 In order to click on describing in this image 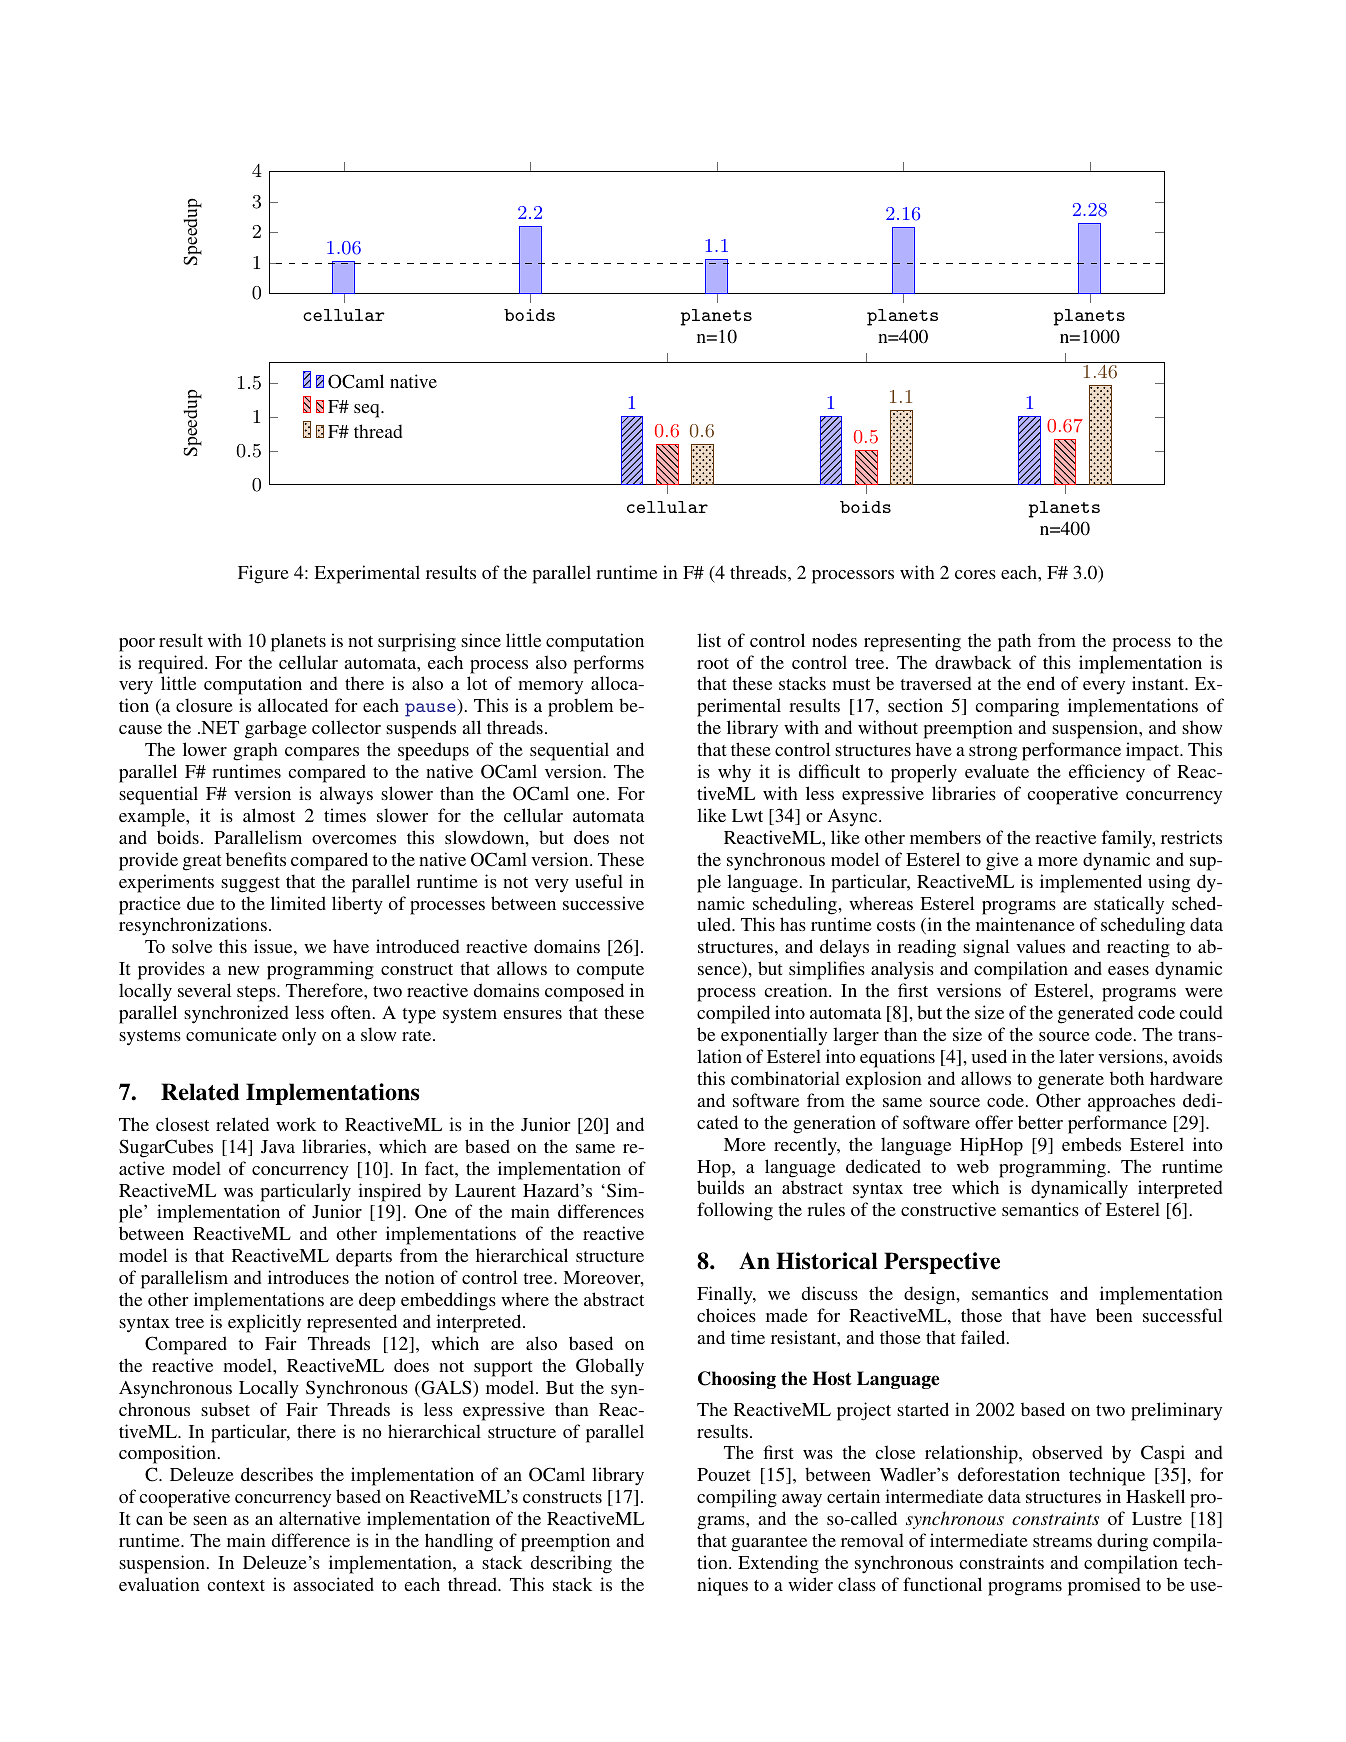, I will do `click(571, 1564)`.
